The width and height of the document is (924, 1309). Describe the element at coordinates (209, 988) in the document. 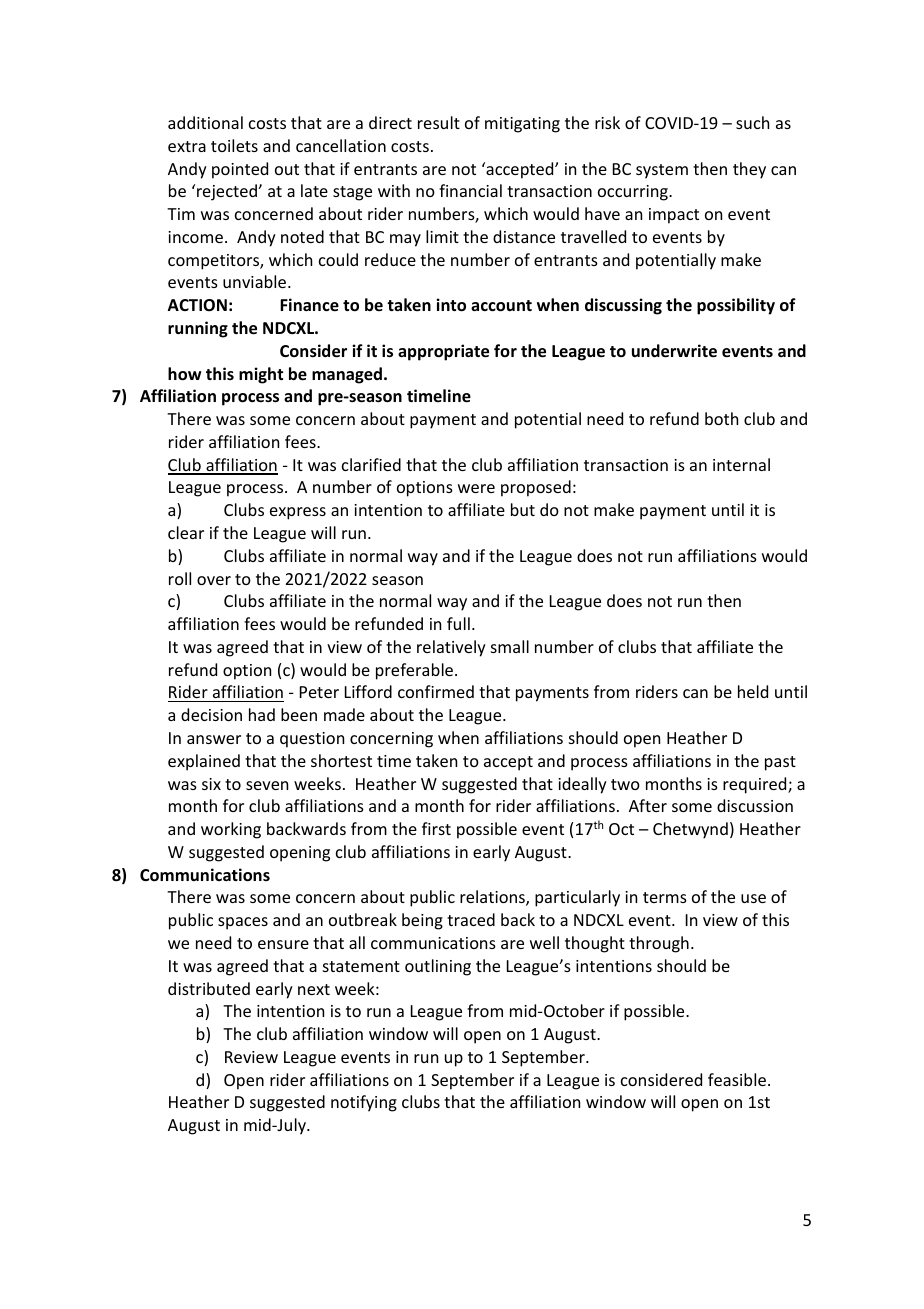

I see `distributed` at that location.
